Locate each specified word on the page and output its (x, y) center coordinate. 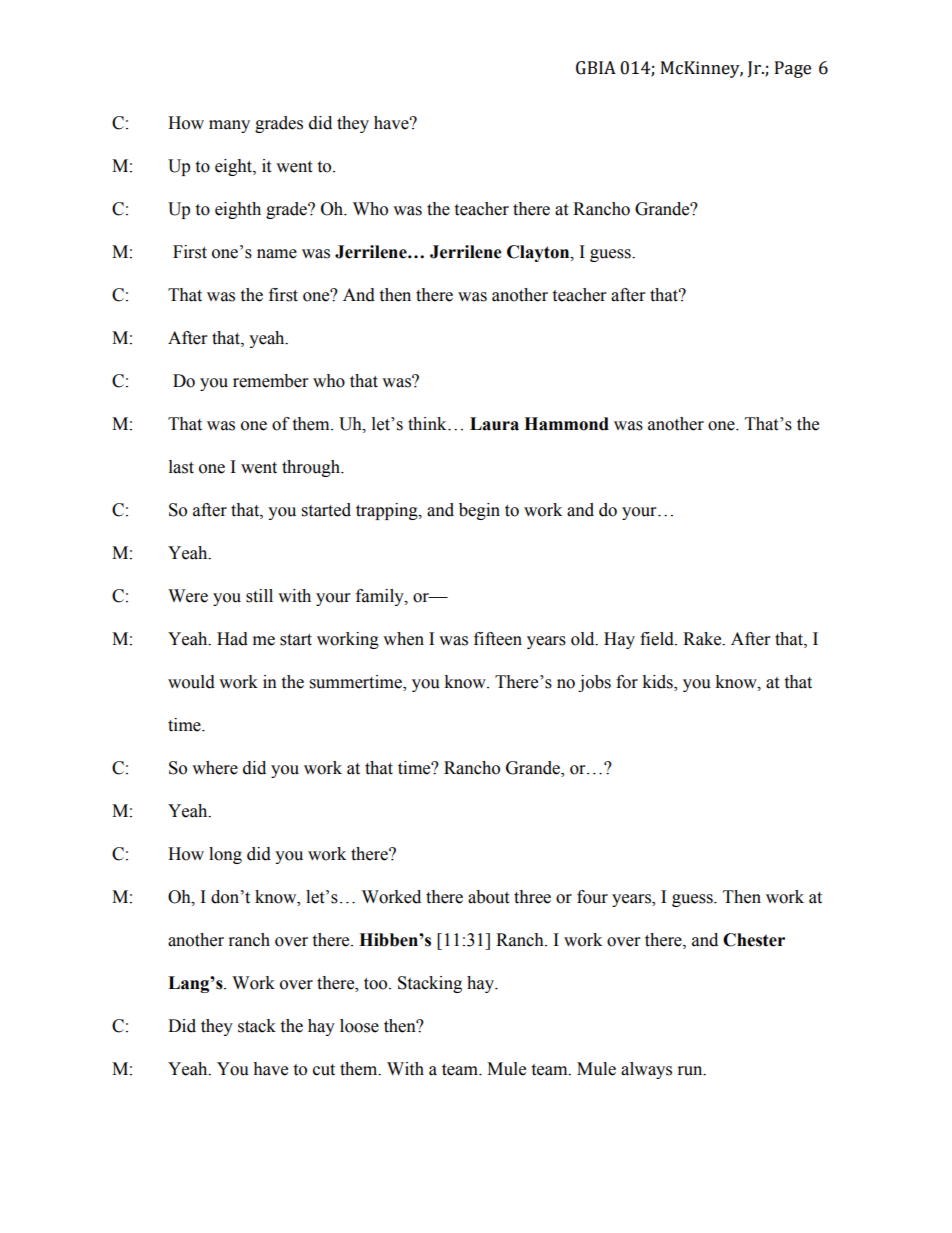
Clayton (539, 253)
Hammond (566, 424)
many (229, 126)
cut (324, 1070)
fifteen (498, 639)
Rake (703, 639)
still (259, 596)
